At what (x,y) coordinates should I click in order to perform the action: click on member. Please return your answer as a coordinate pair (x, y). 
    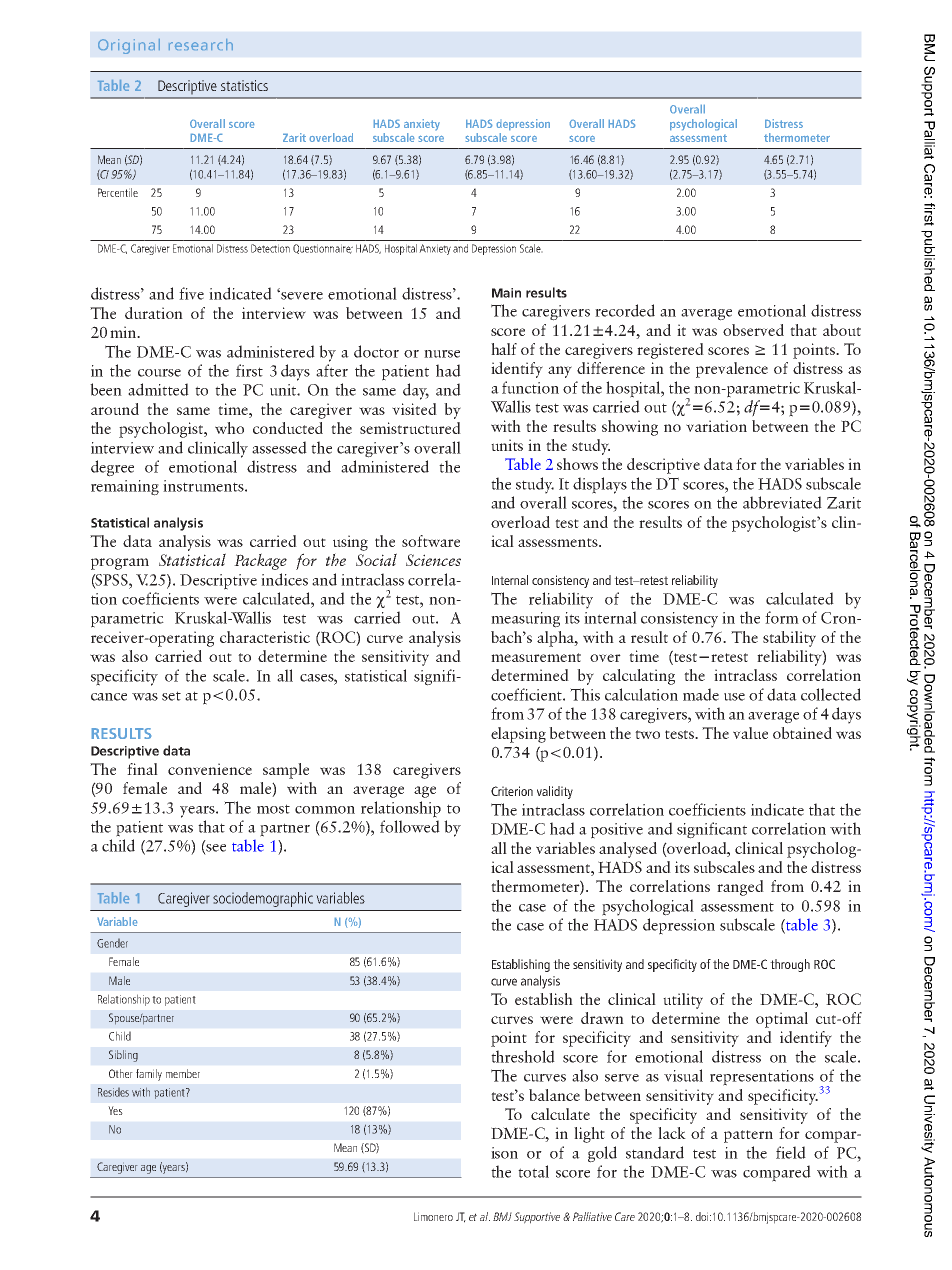
    Looking at the image, I should click on (183, 1073).
